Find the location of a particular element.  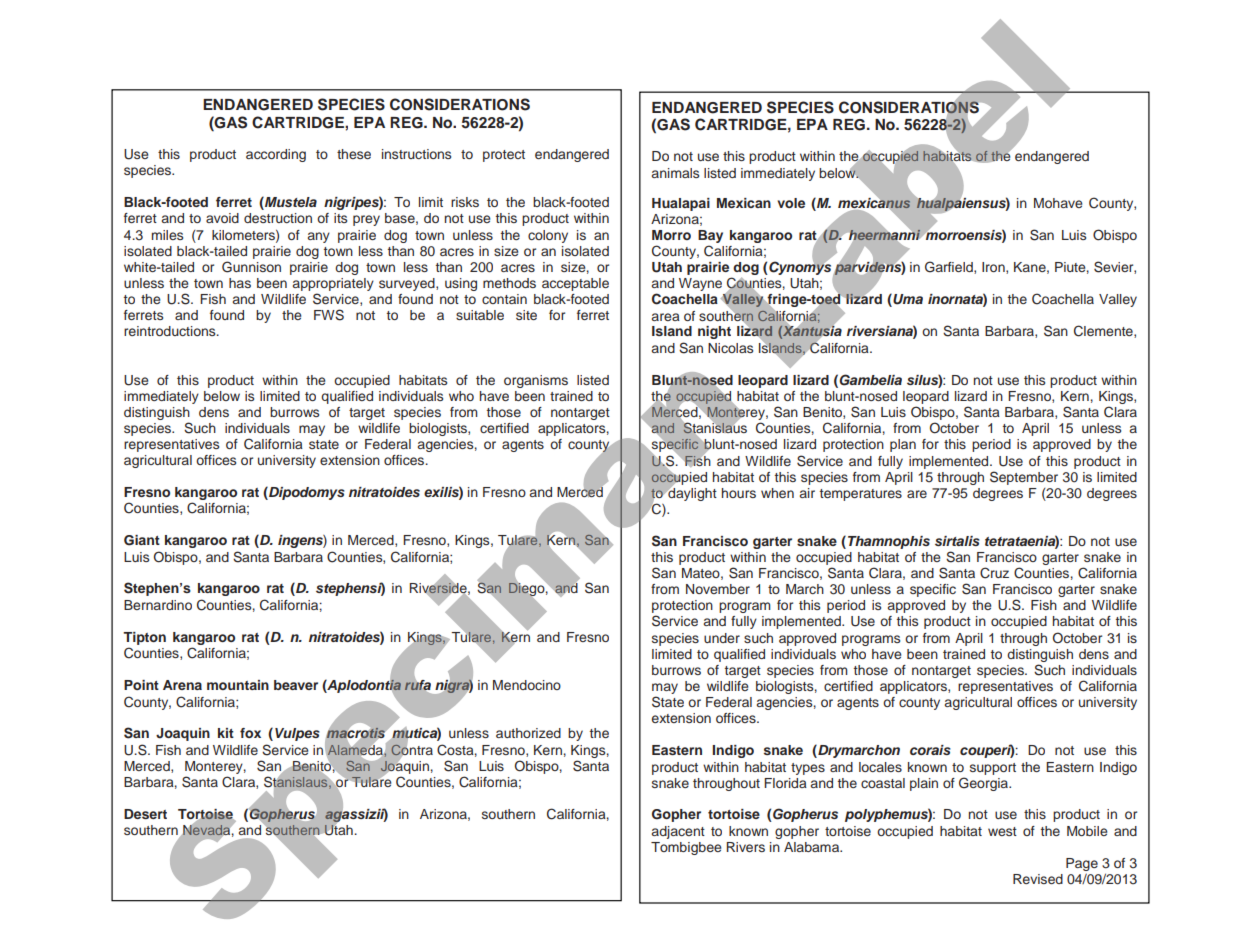

mountain is located at coordinates (238, 685).
